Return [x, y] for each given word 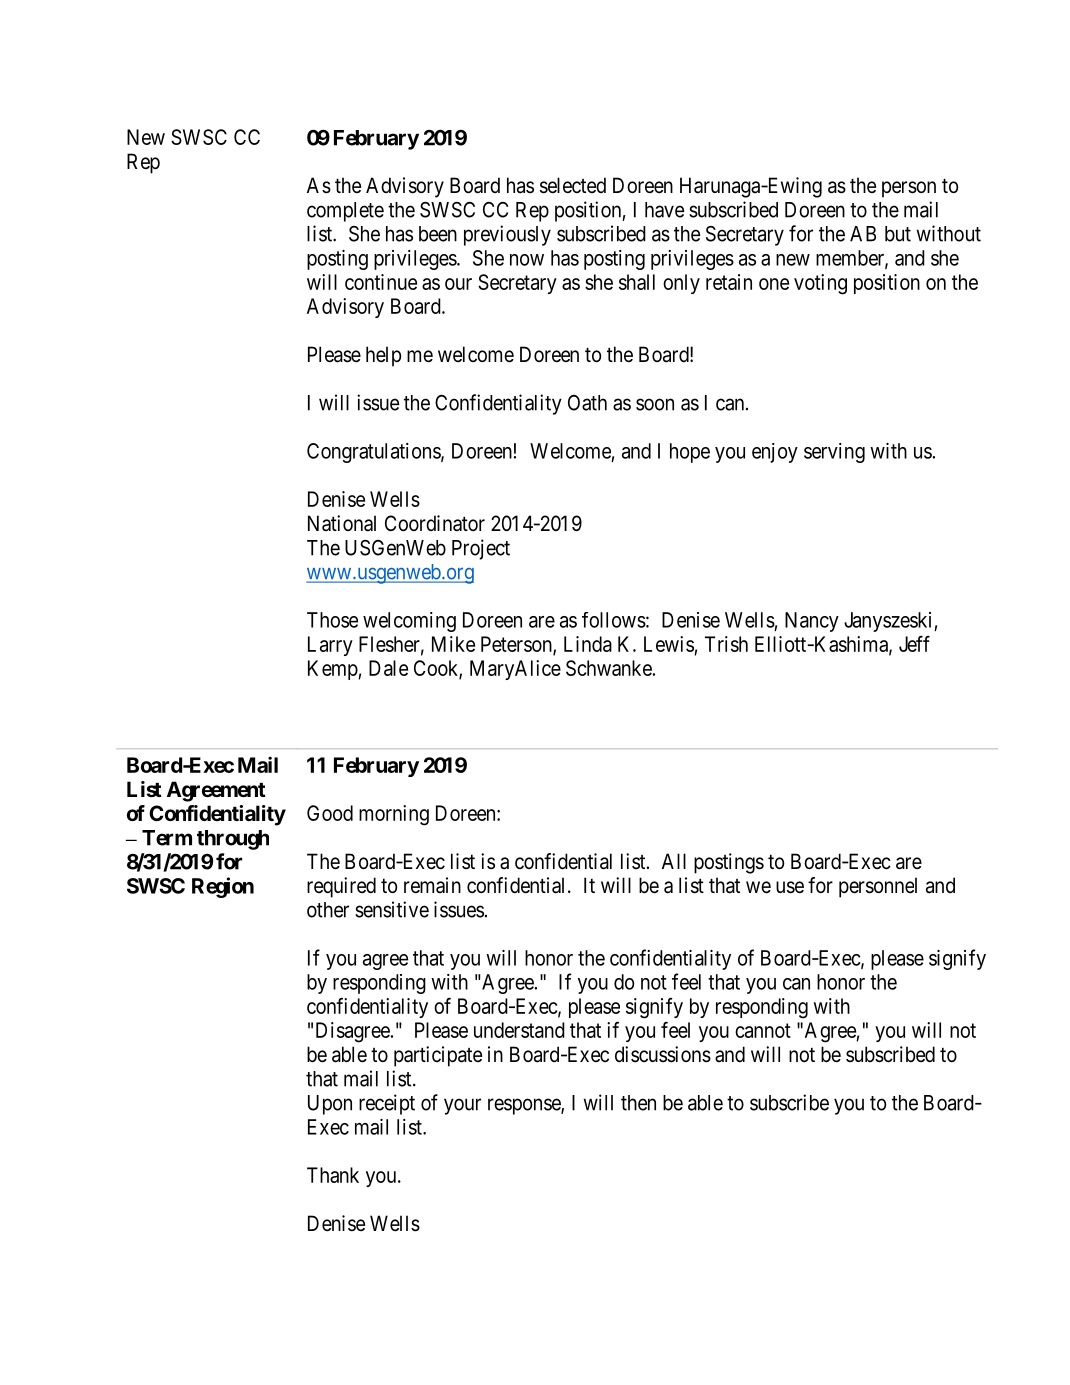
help [383, 356]
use [790, 887]
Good [330, 813]
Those [332, 620]
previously [507, 235]
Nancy [812, 622]
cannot [763, 1030]
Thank [333, 1175]
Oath [587, 403]
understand [519, 1030]
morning [394, 815]
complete [345, 212]
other [328, 910]
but [898, 234]
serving [834, 453]
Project [481, 549]
